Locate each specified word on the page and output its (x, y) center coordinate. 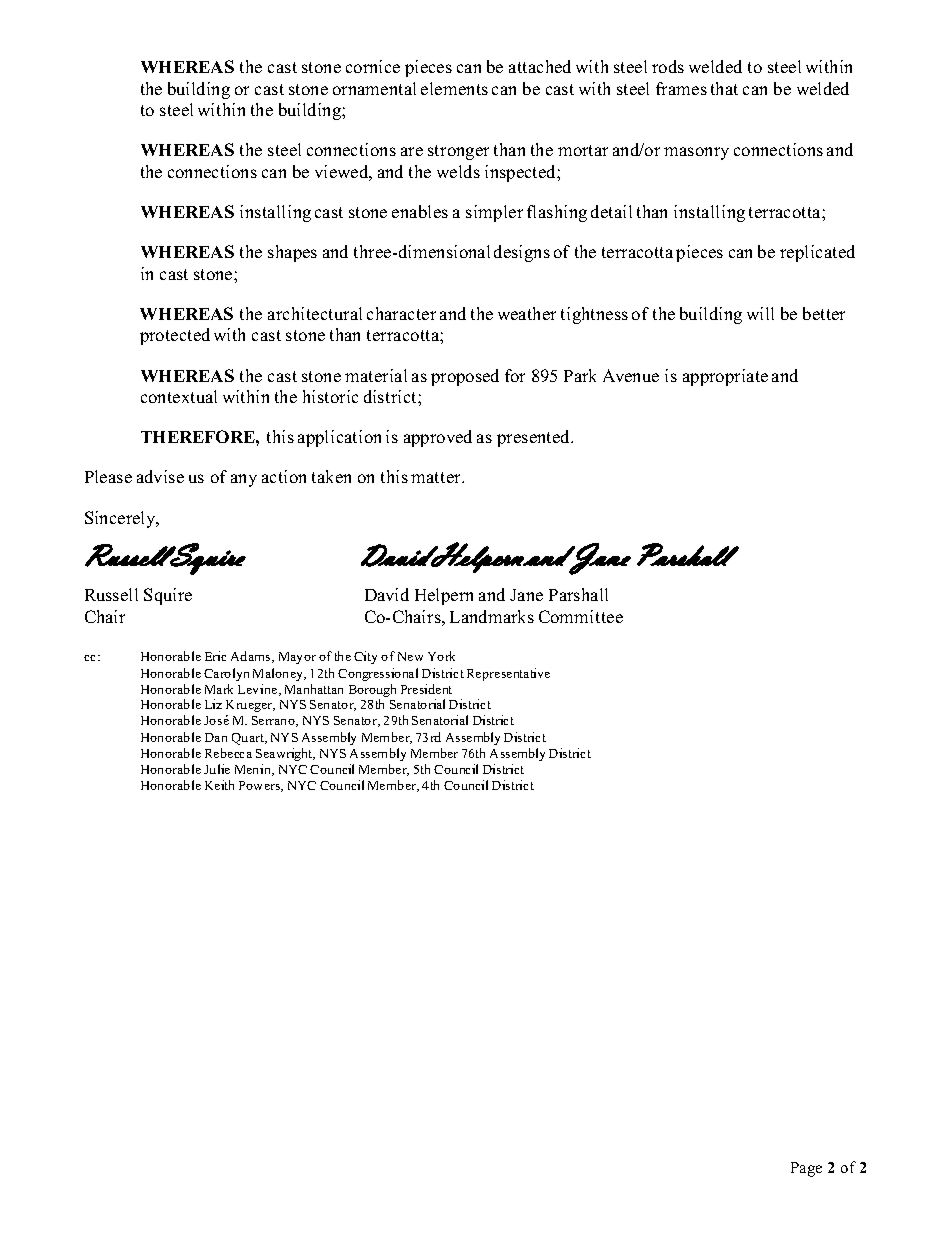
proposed (465, 377)
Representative (508, 674)
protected (175, 336)
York (441, 656)
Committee (581, 616)
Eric (215, 656)
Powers (261, 786)
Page (806, 1169)
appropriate (725, 377)
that (724, 88)
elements (454, 88)
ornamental (374, 88)
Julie (217, 769)
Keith (219, 785)
